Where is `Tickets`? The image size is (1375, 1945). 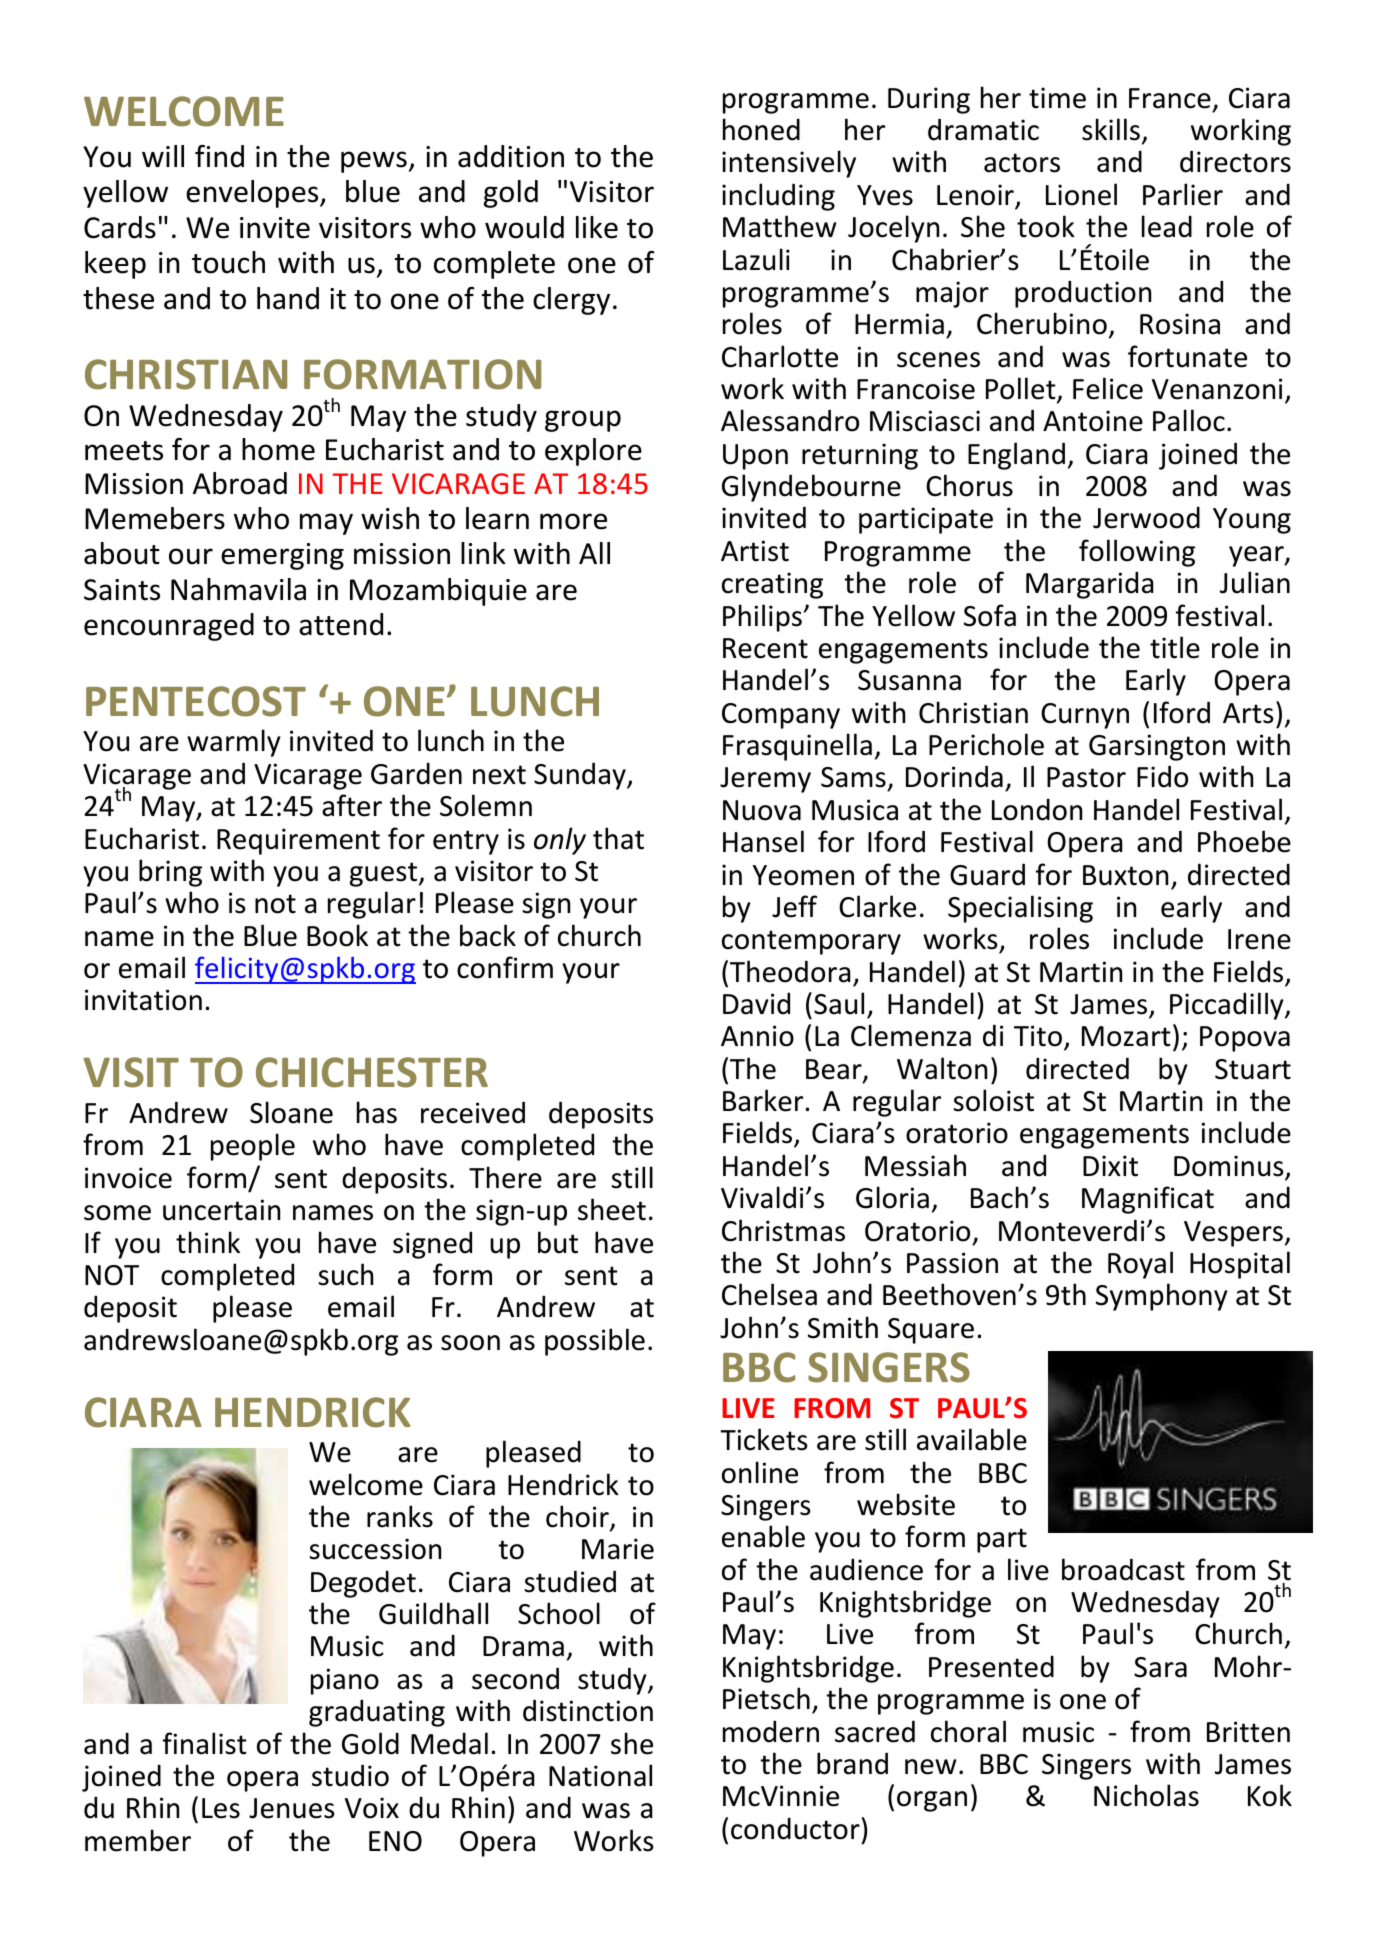
Tickets is located at coordinates (764, 1439).
